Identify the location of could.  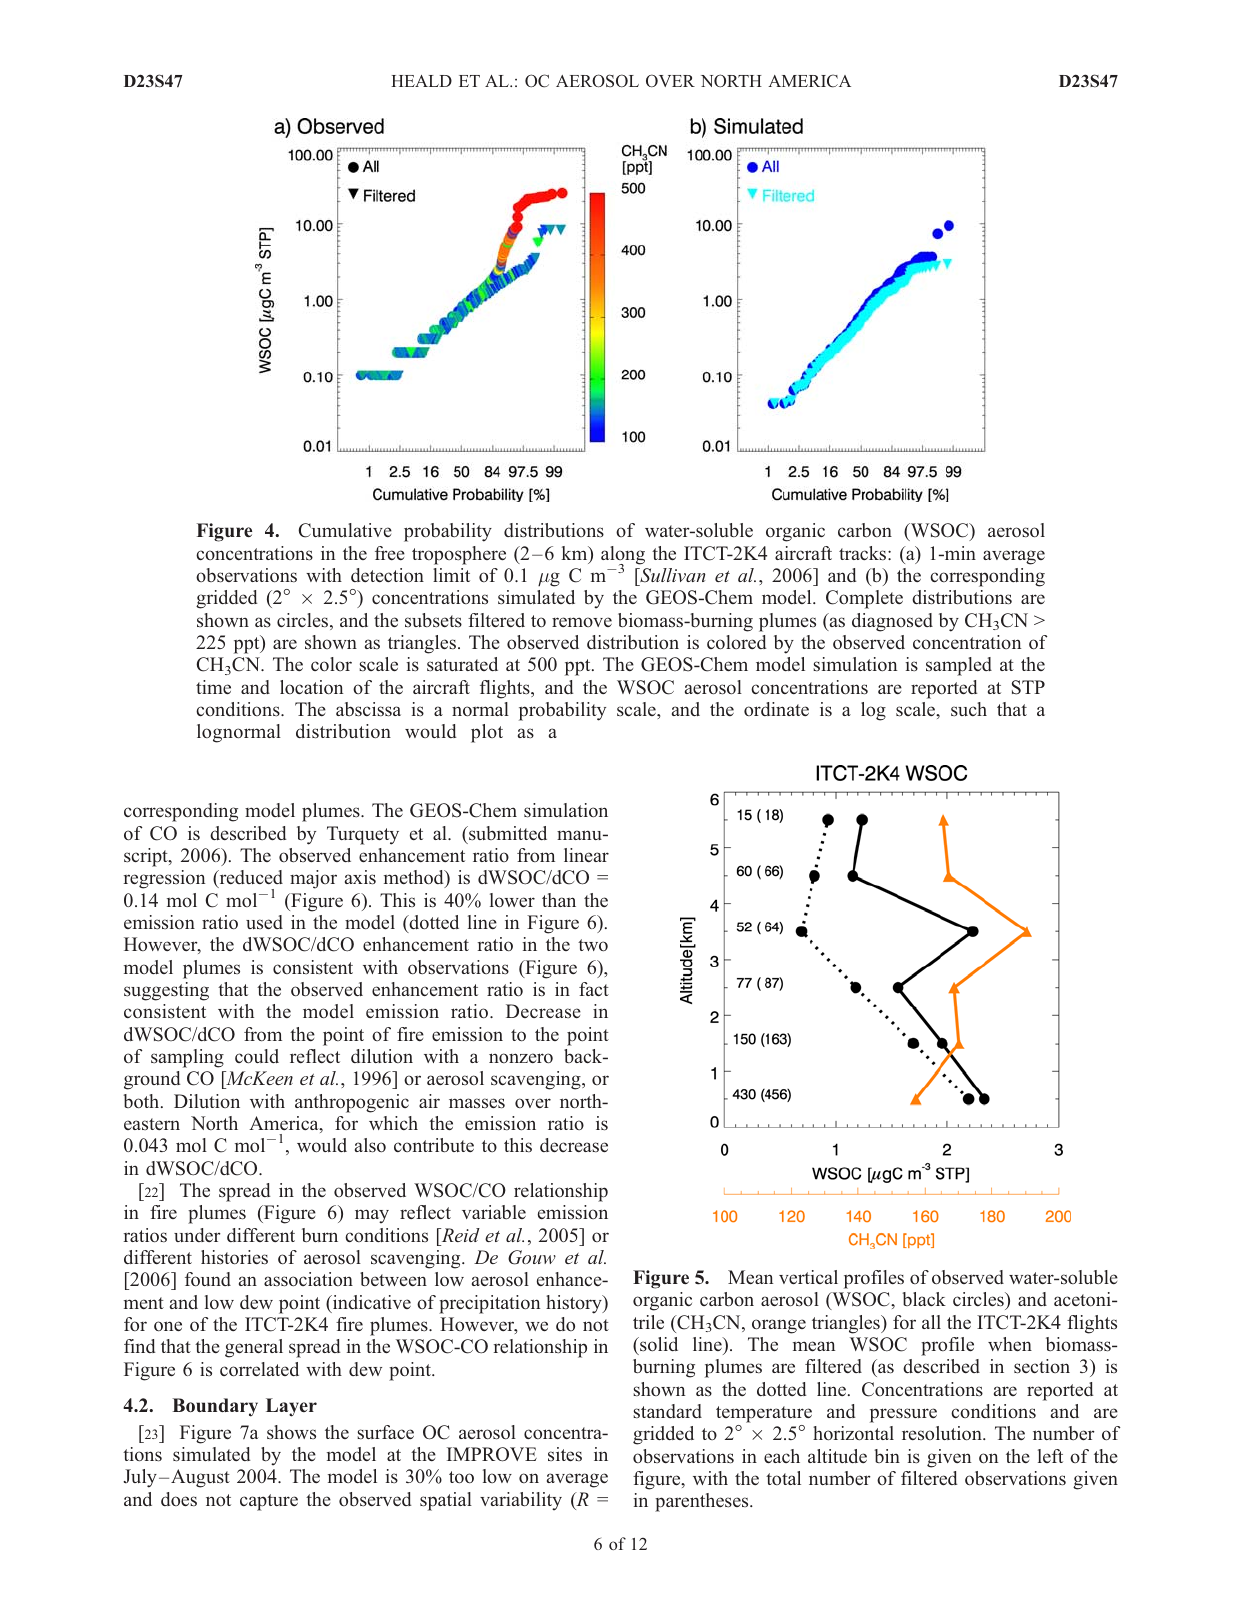
(257, 1056).
